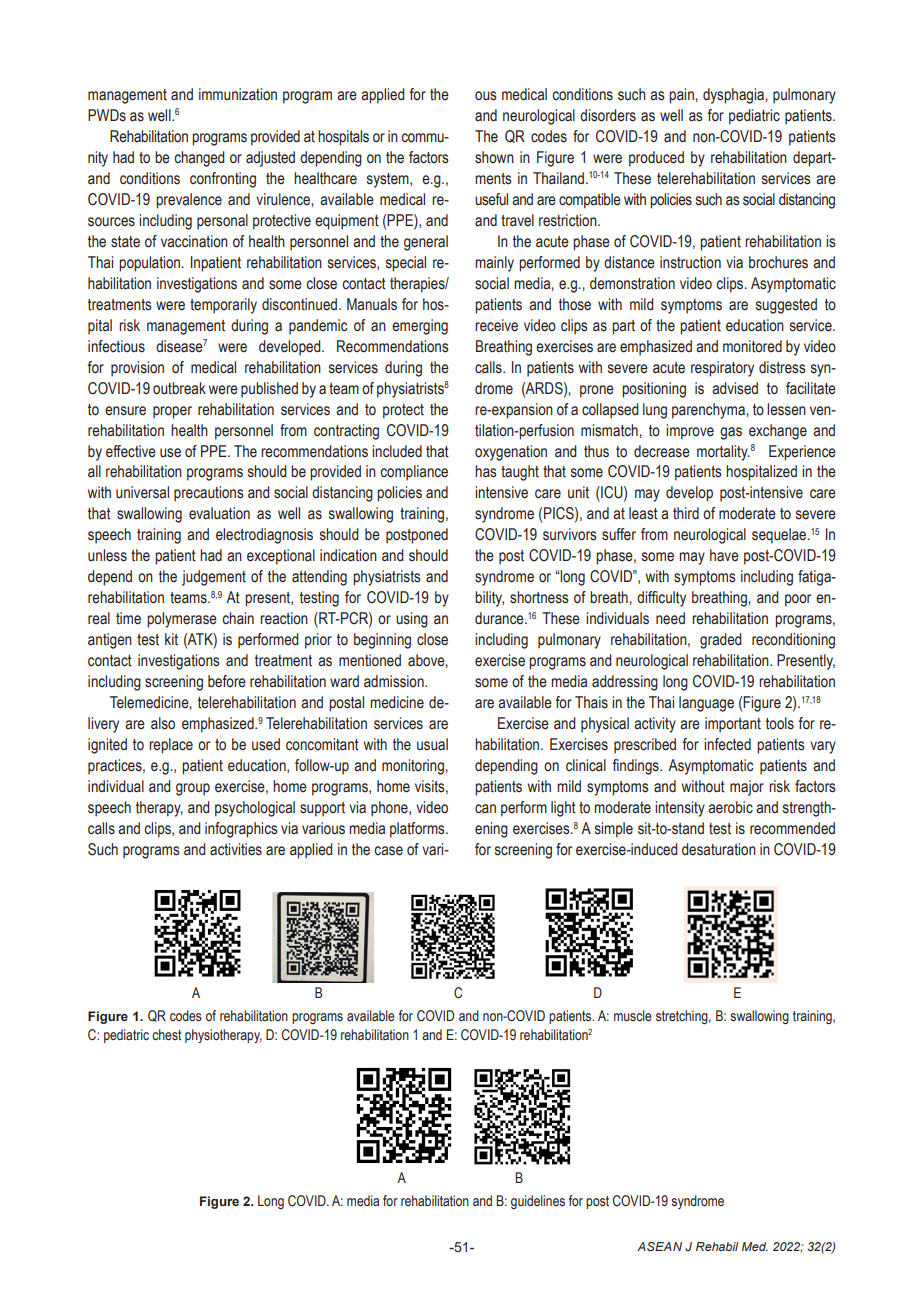 This page has width=924, height=1308. What do you see at coordinates (538, 1202) in the page?
I see `guidelines` at bounding box center [538, 1202].
